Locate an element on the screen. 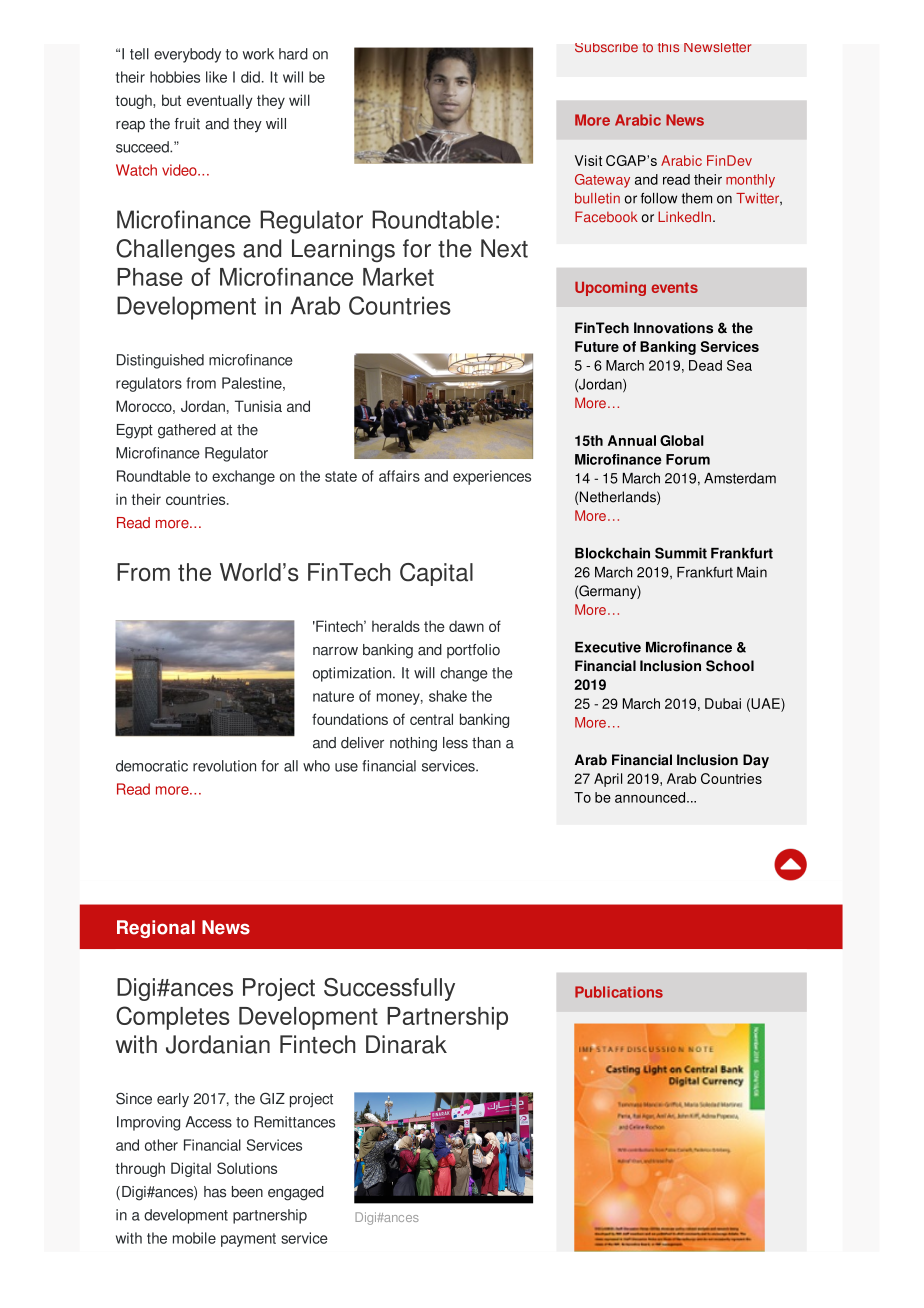 The width and height of the screenshot is (924, 1308). Dead is located at coordinates (705, 365).
